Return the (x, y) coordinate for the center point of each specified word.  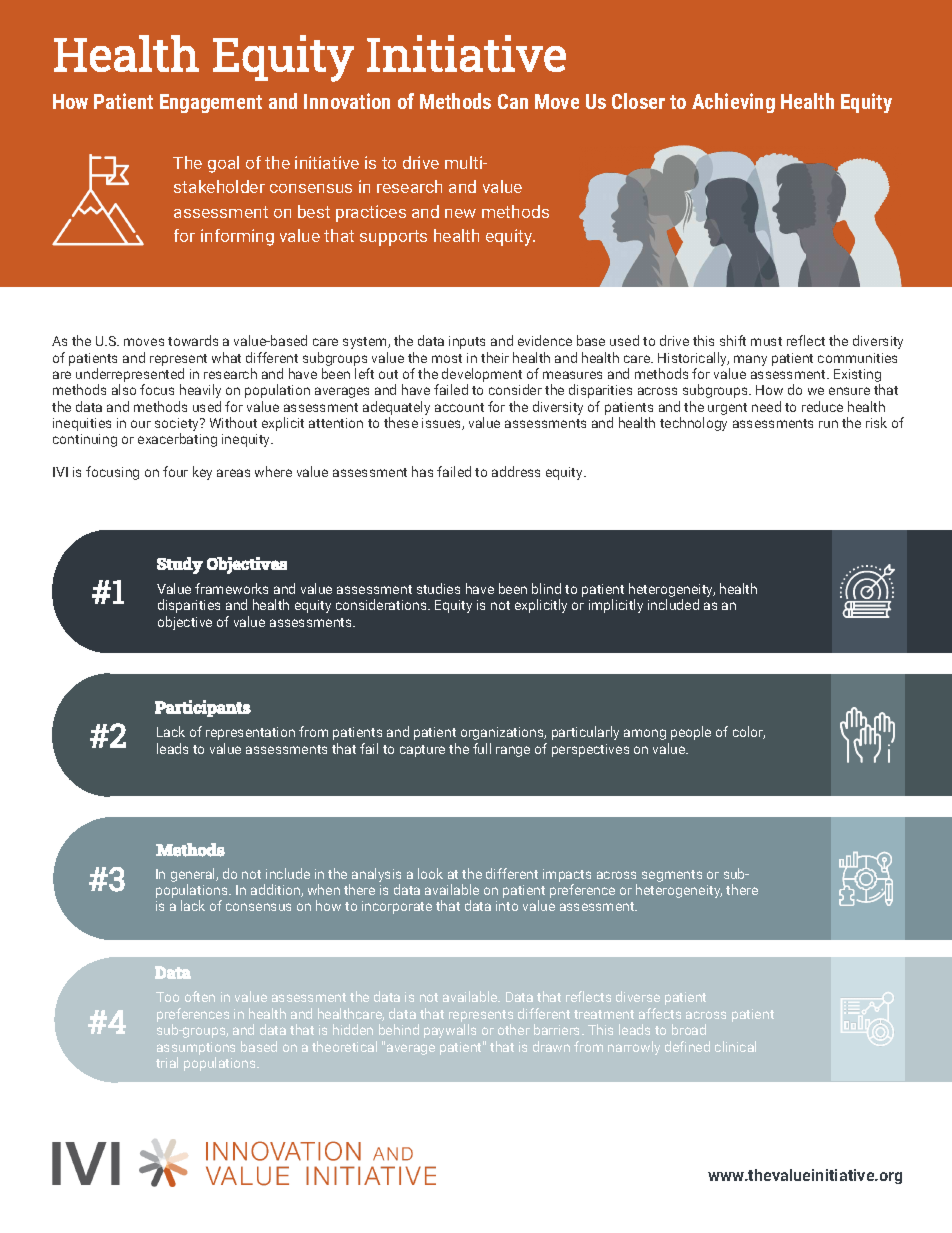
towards (193, 340)
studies (438, 588)
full (482, 748)
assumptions (196, 1048)
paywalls (450, 1031)
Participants (203, 708)
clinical (735, 1046)
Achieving (733, 103)
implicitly (616, 606)
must (766, 341)
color (749, 732)
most (447, 358)
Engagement (211, 103)
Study (180, 565)
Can (513, 101)
